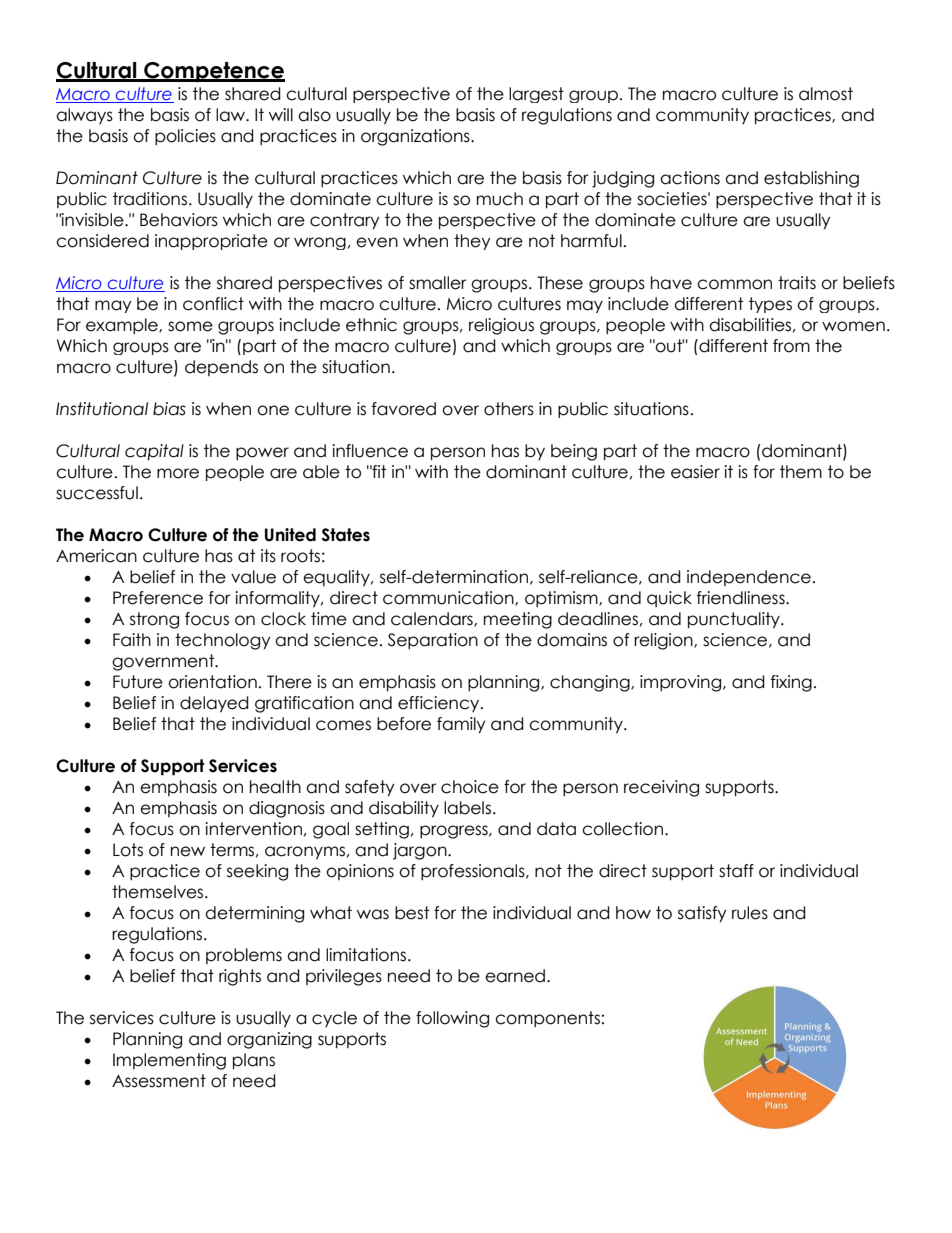 This screenshot has width=952, height=1233. What do you see at coordinates (169, 1061) in the screenshot?
I see `Implementing` at bounding box center [169, 1061].
